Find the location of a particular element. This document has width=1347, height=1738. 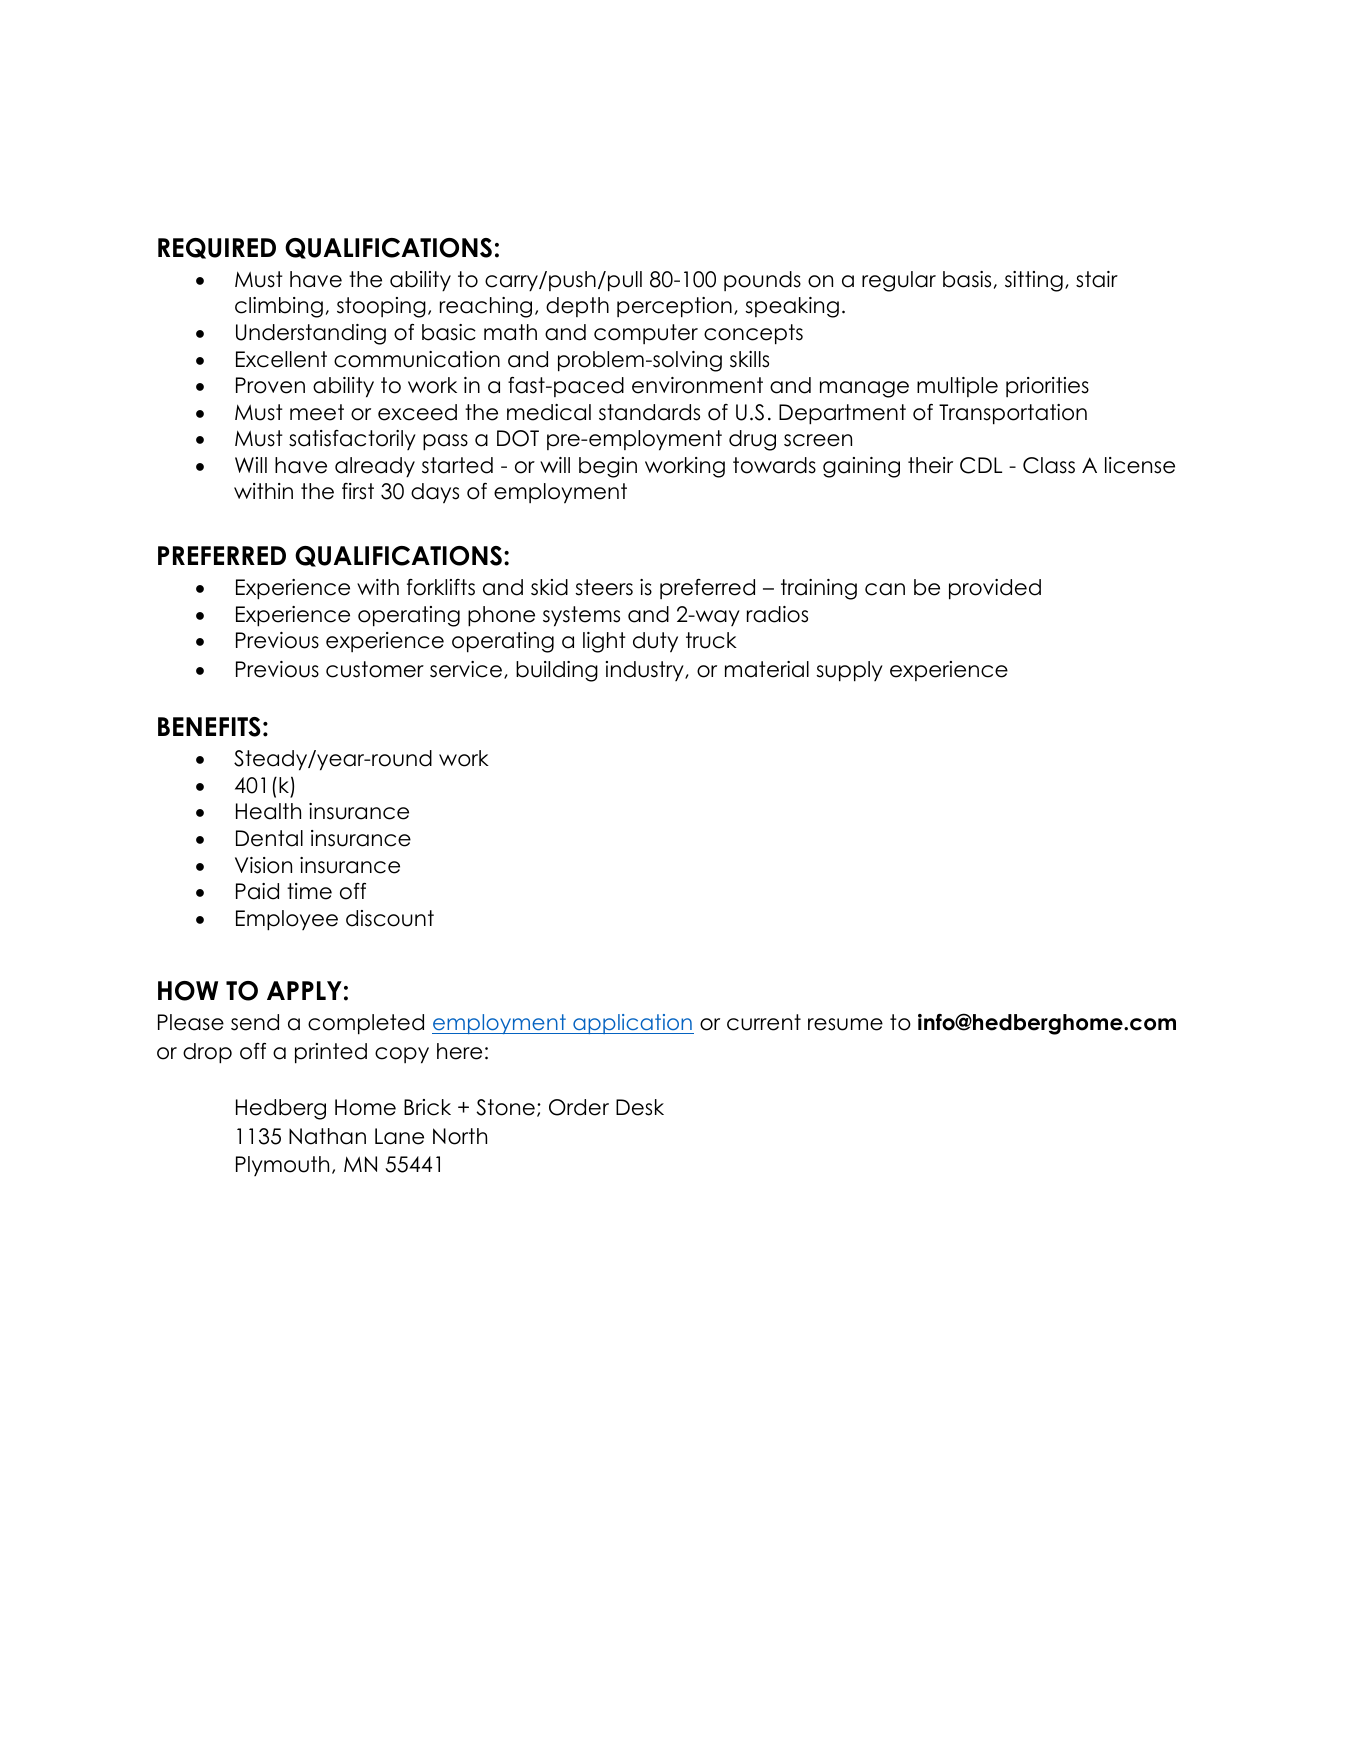

provided is located at coordinates (995, 589).
